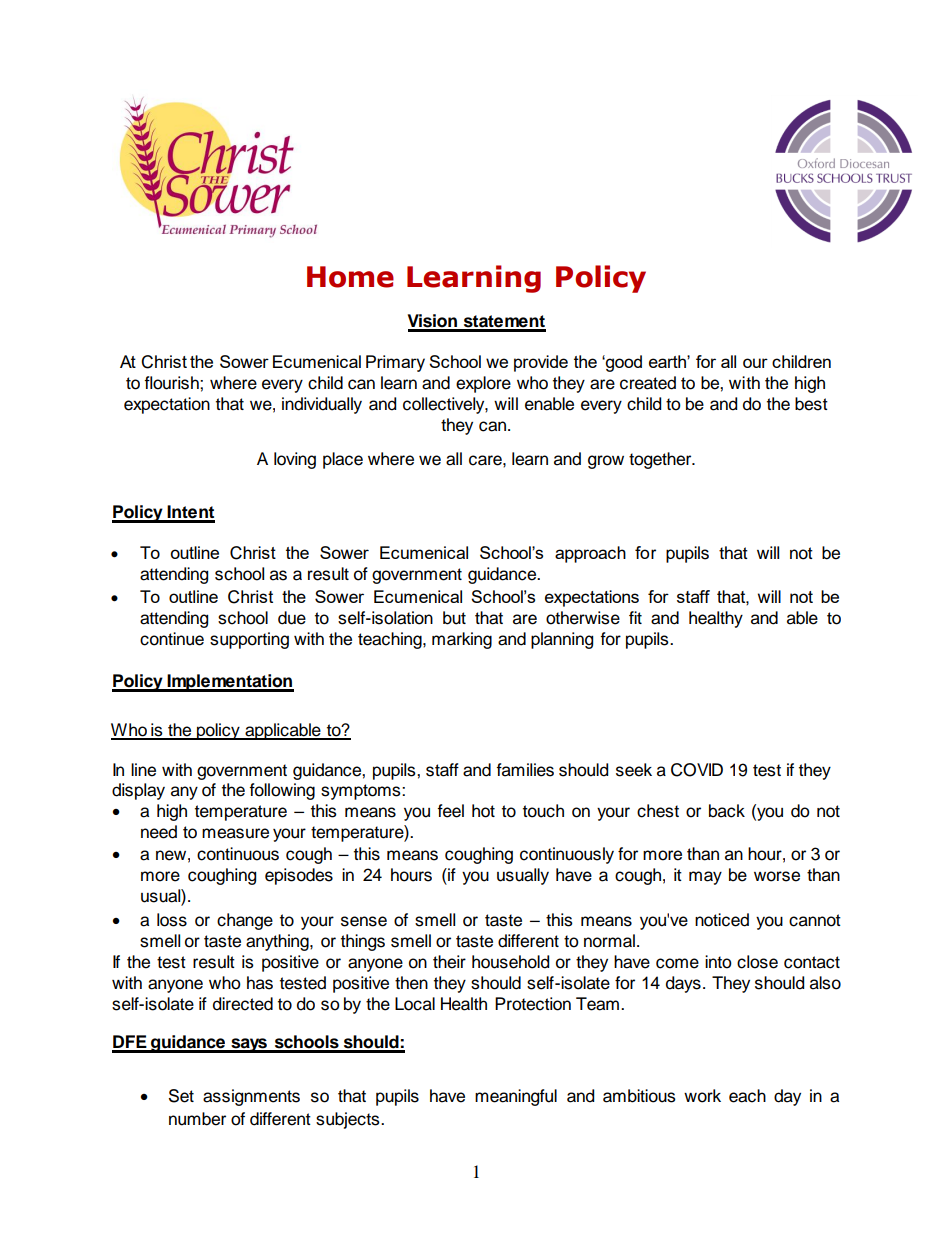 The image size is (952, 1233). What do you see at coordinates (727, 811) in the screenshot?
I see `back` at bounding box center [727, 811].
